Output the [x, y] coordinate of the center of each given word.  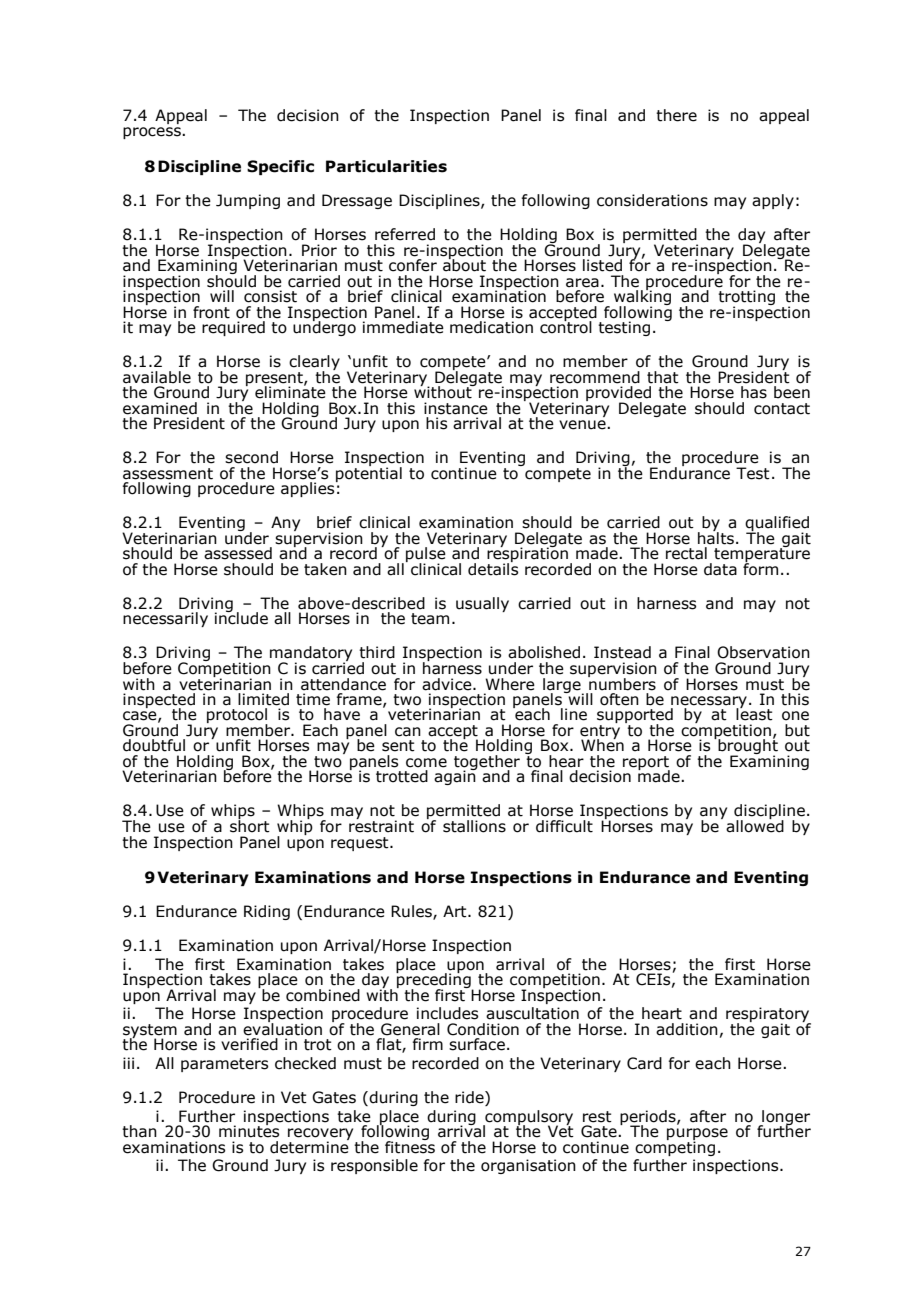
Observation [763, 652]
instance [456, 408]
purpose [697, 1135]
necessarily [165, 619]
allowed [755, 825]
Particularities [386, 166]
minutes [249, 1130]
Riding [267, 912]
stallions [474, 826]
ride [470, 1098]
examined [160, 408]
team [430, 619]
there [676, 115]
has [754, 392]
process [153, 133]
